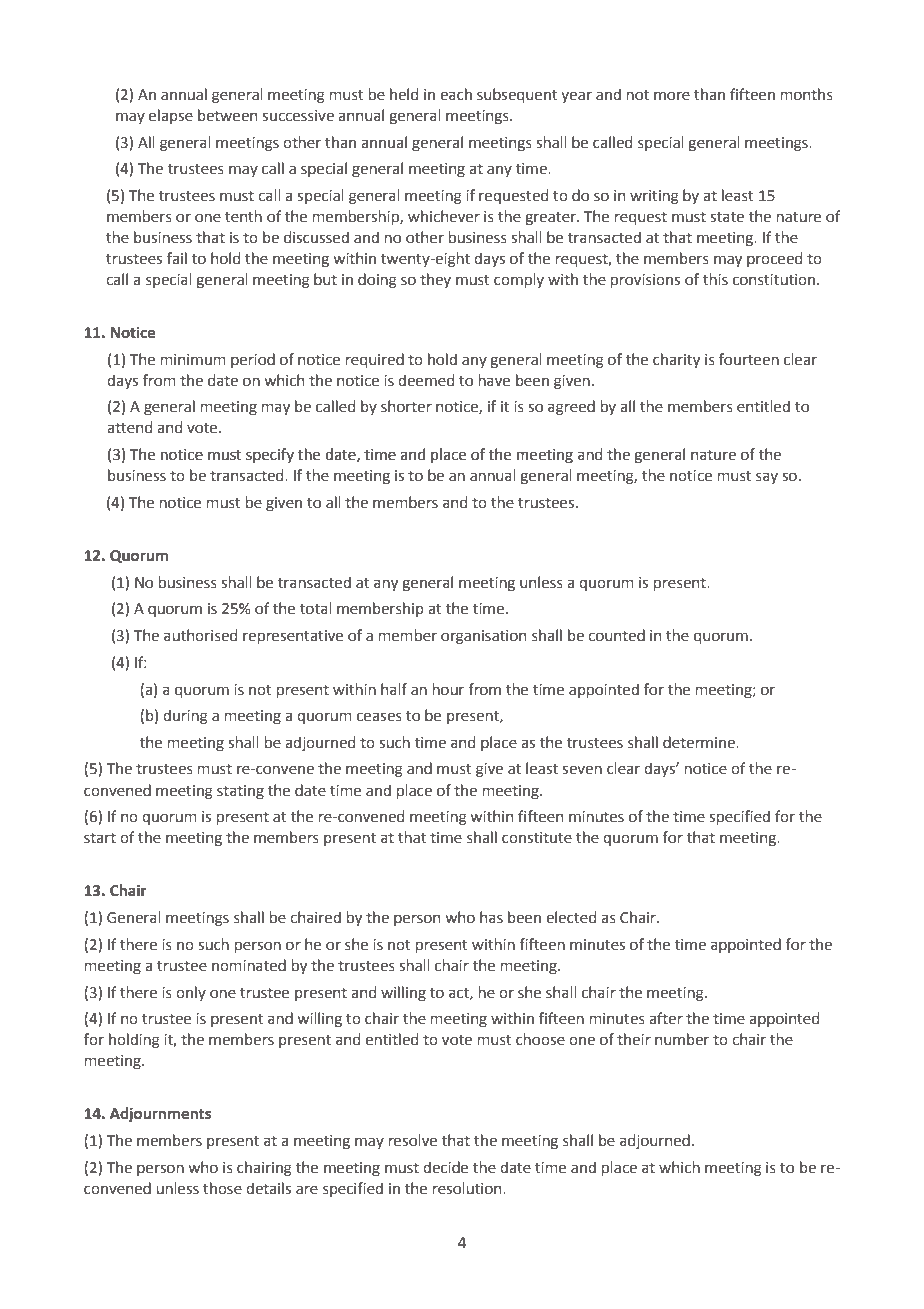 This screenshot has height=1309, width=924. Describe the element at coordinates (171, 116) in the screenshot. I see `elapse` at that location.
